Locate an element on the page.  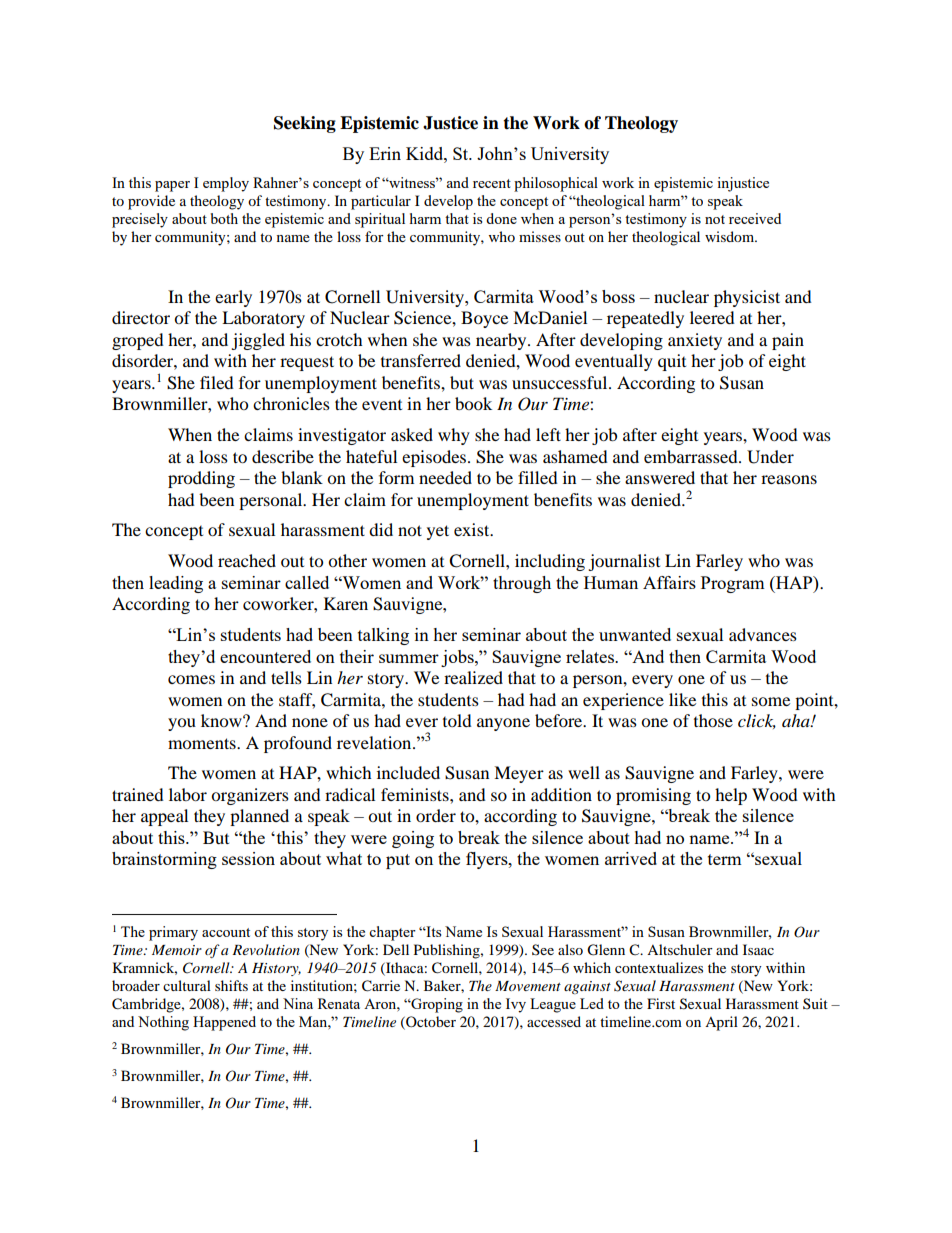
recent is located at coordinates (492, 183).
